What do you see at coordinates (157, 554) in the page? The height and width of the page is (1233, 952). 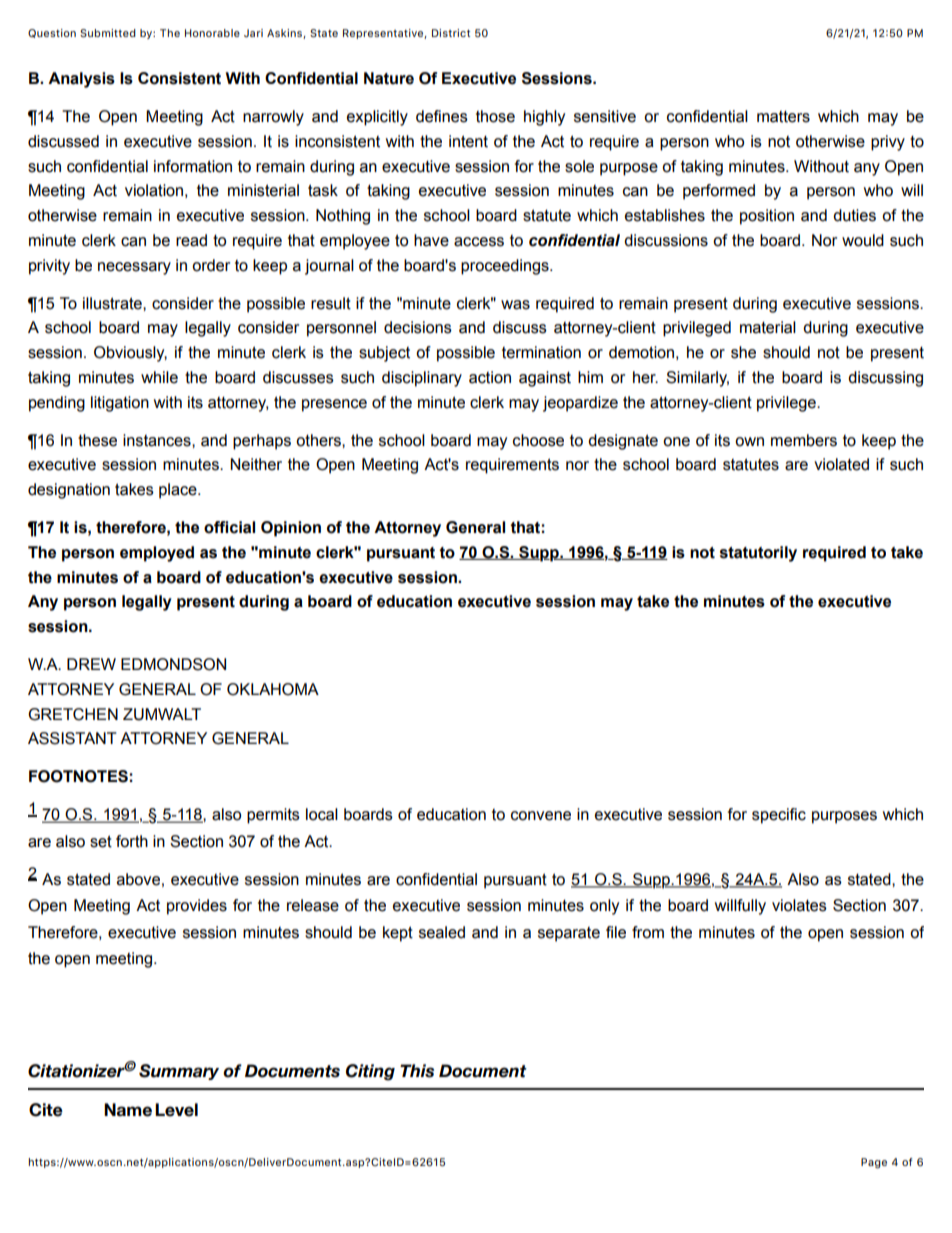 I see `employed` at bounding box center [157, 554].
